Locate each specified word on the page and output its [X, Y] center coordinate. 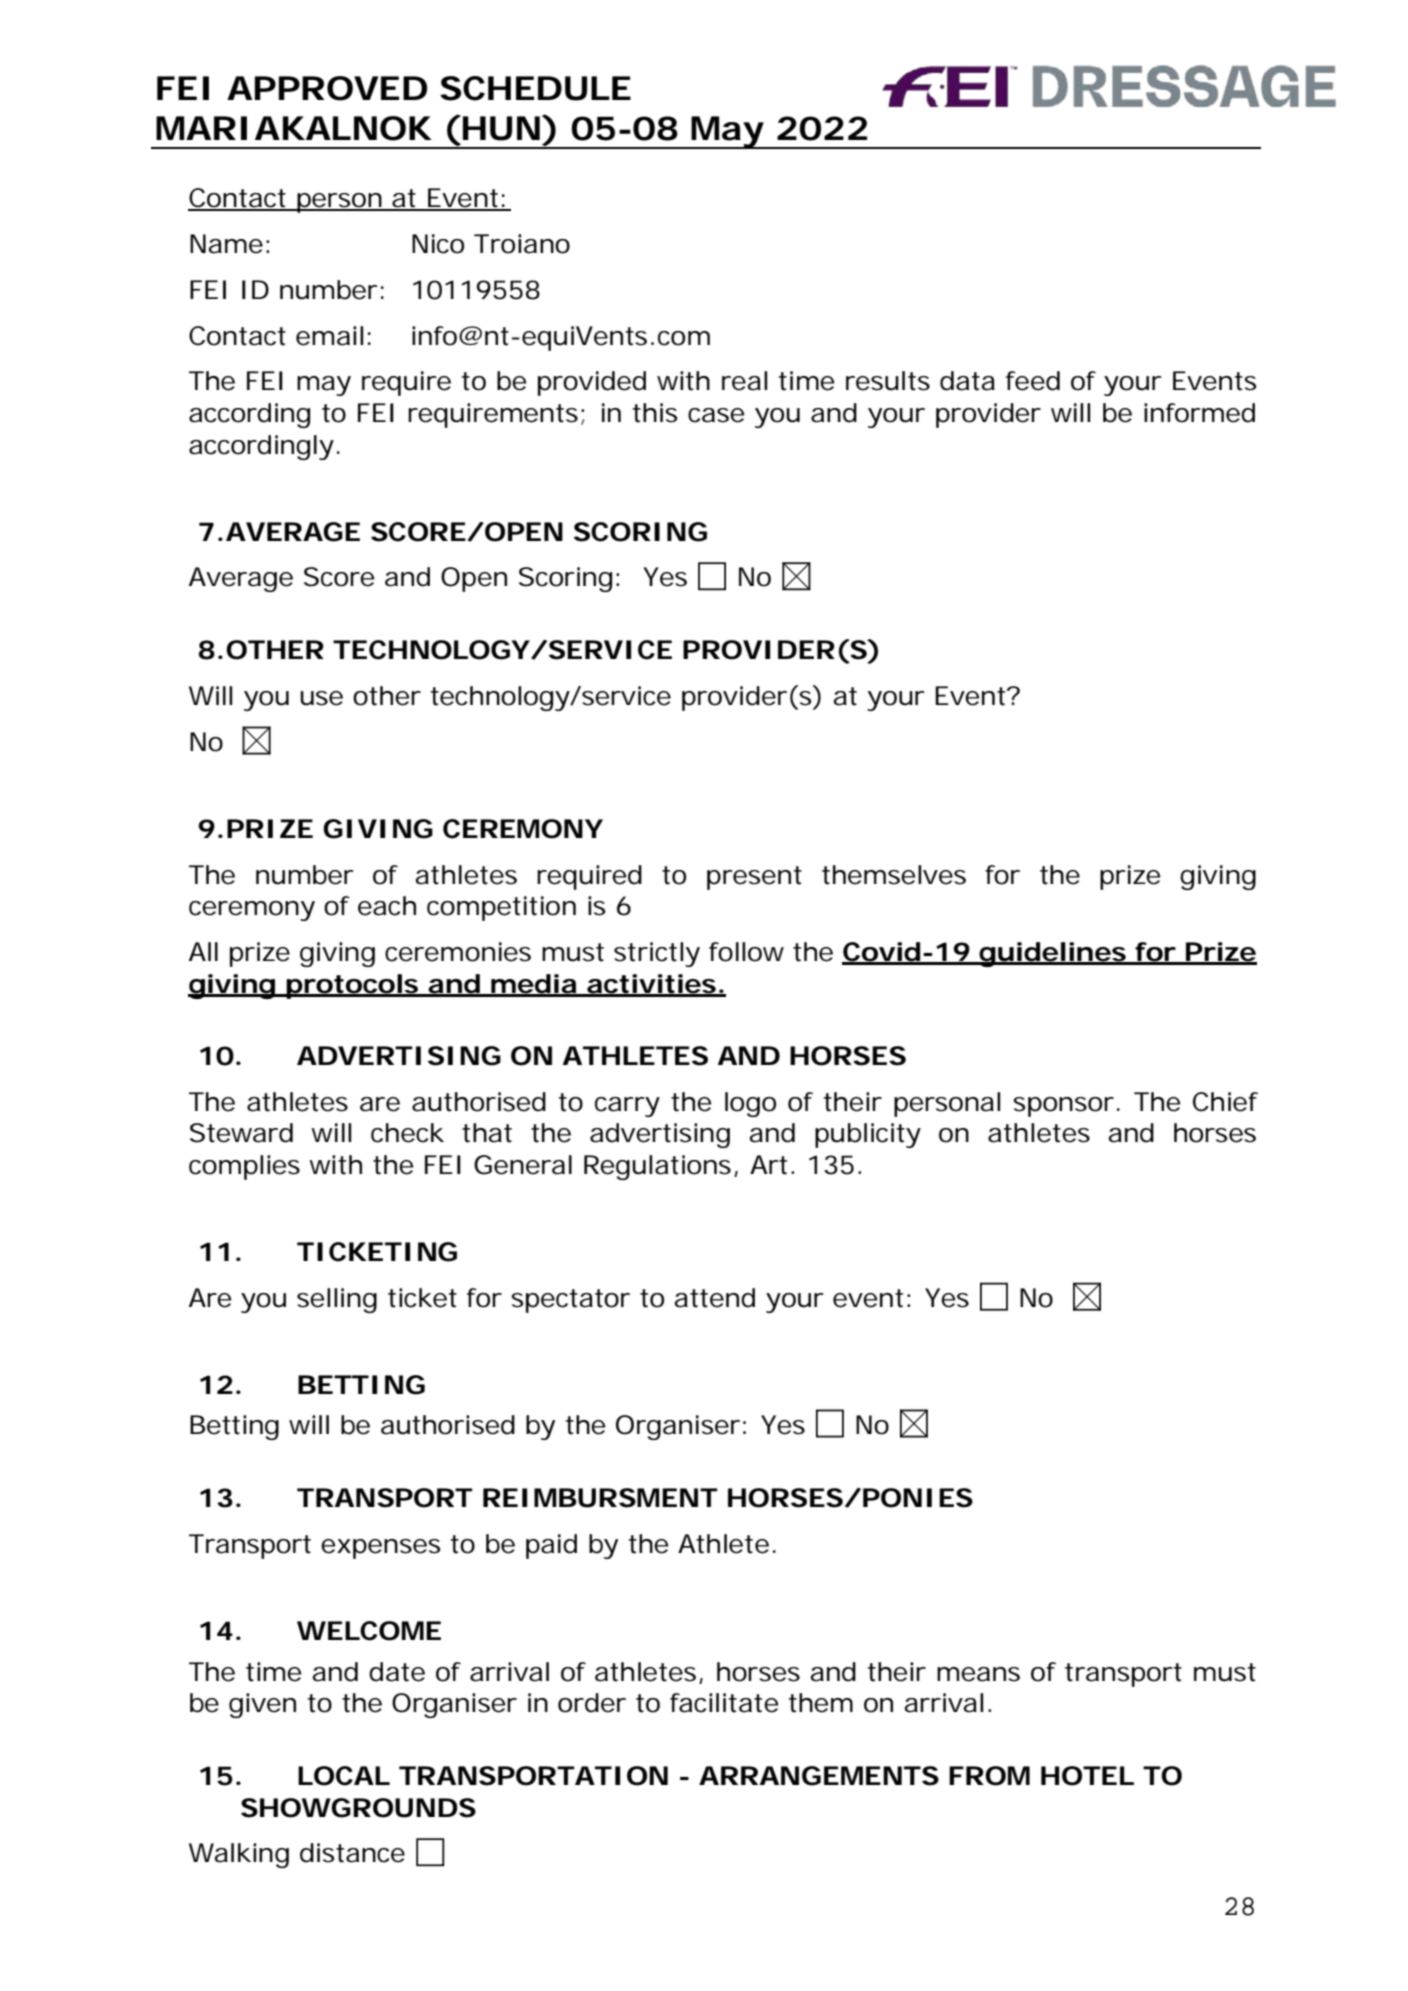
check [407, 1133]
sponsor [1063, 1107]
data [967, 381]
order [592, 1703]
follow [746, 952]
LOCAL [342, 1776]
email [329, 336]
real [744, 381]
